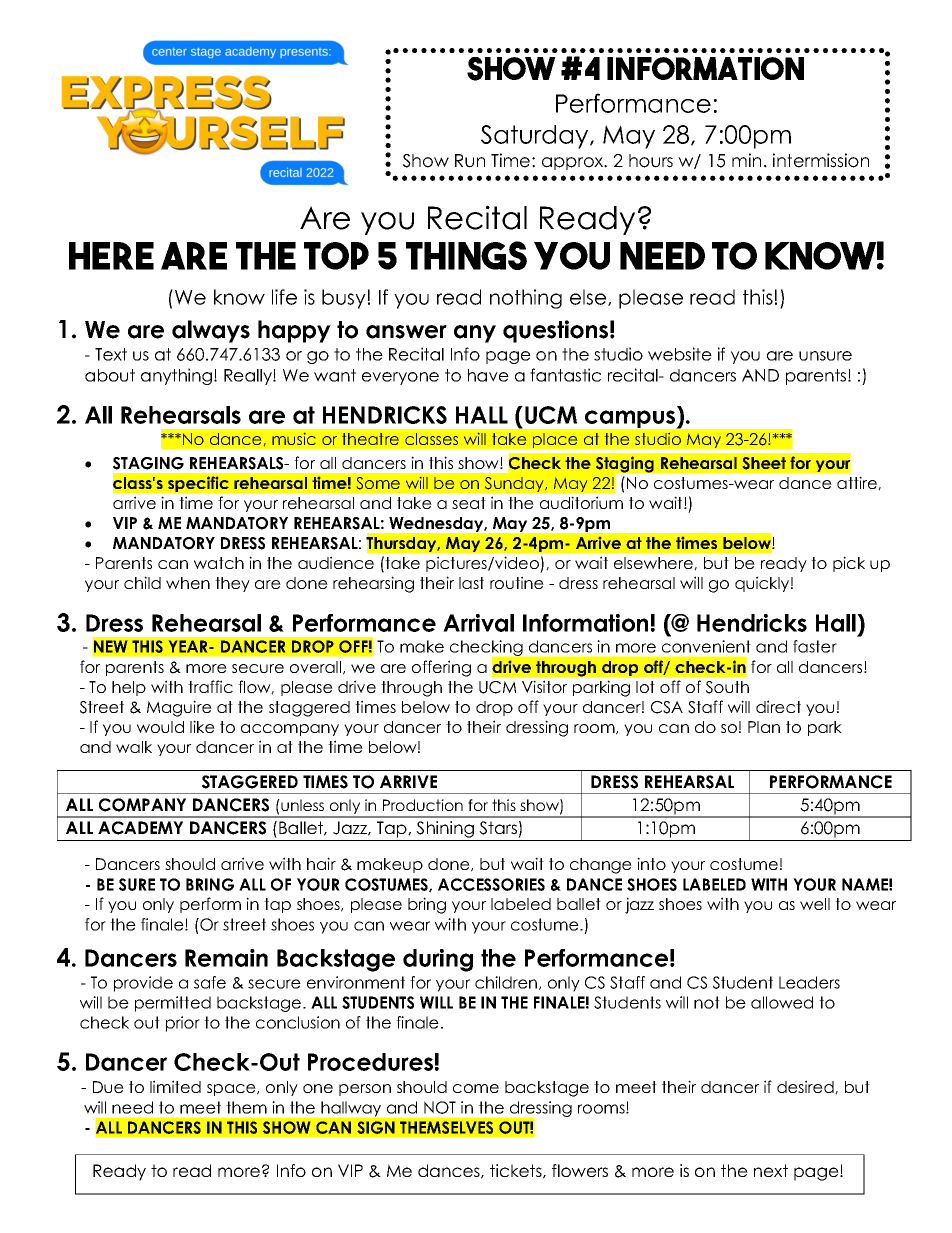 The width and height of the image is (952, 1233). I want to click on Run, so click(470, 161).
